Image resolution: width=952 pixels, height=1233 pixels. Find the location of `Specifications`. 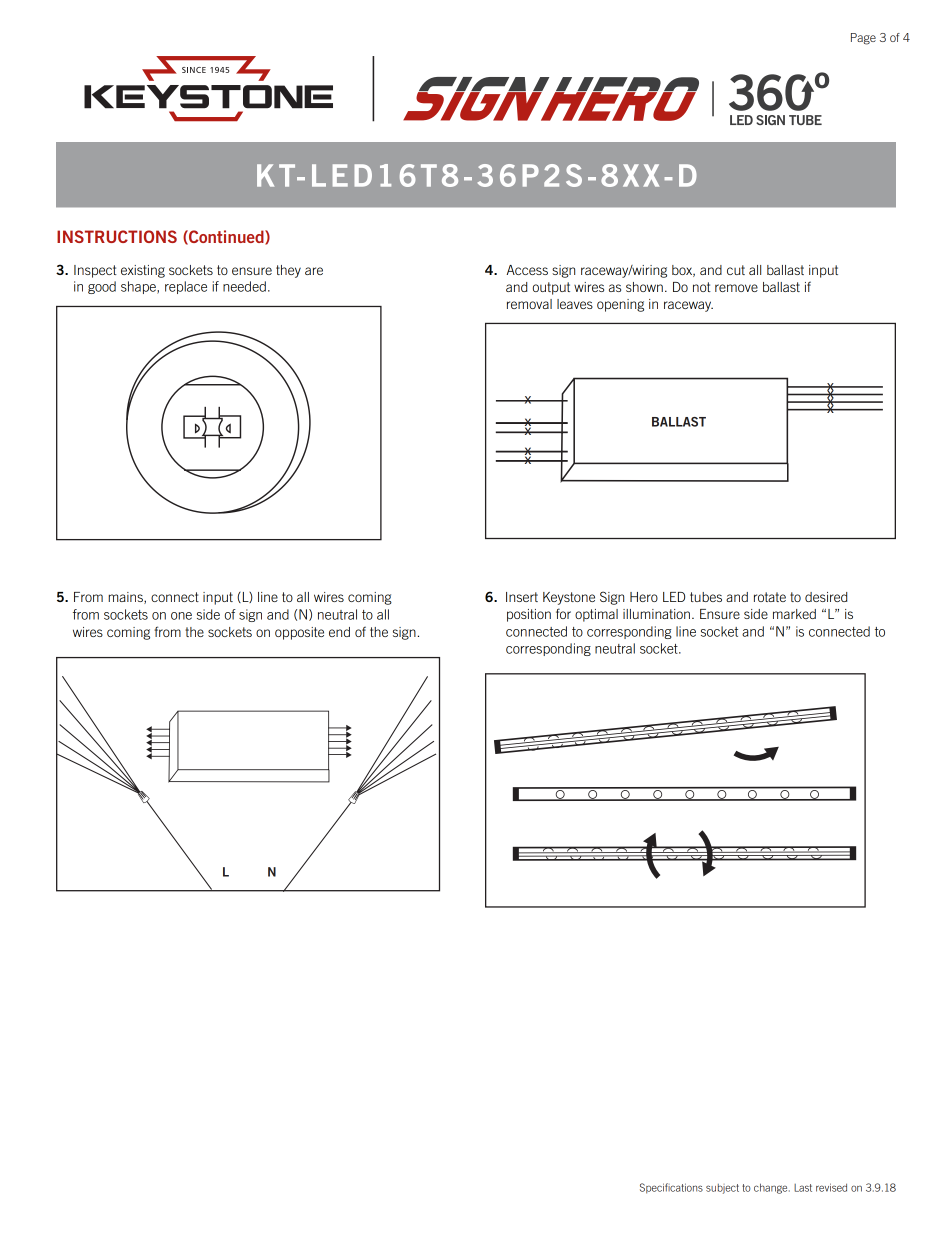

Specifications is located at coordinates (671, 1188).
